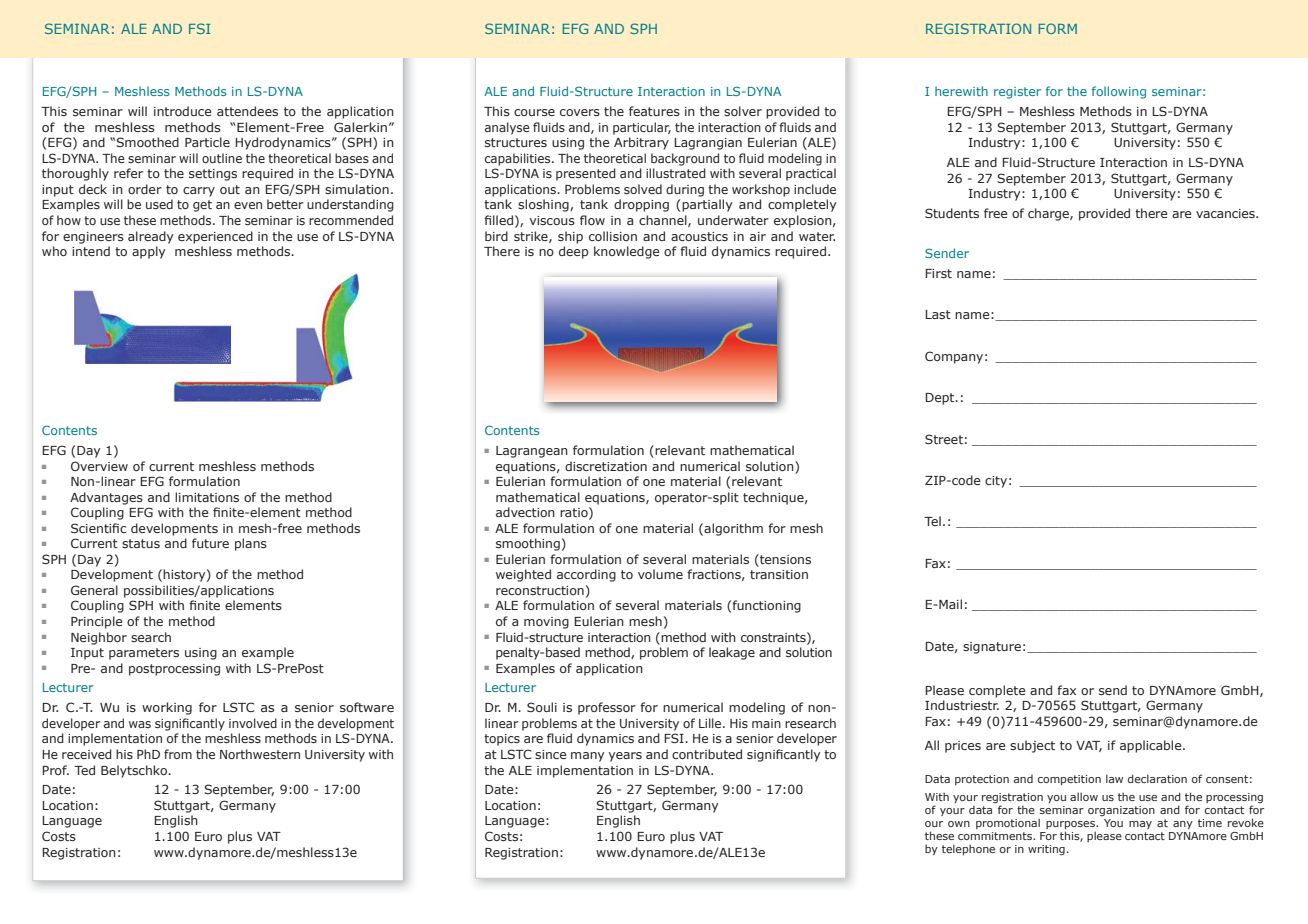  Describe the element at coordinates (182, 111) in the document. I see `introduce` at that location.
